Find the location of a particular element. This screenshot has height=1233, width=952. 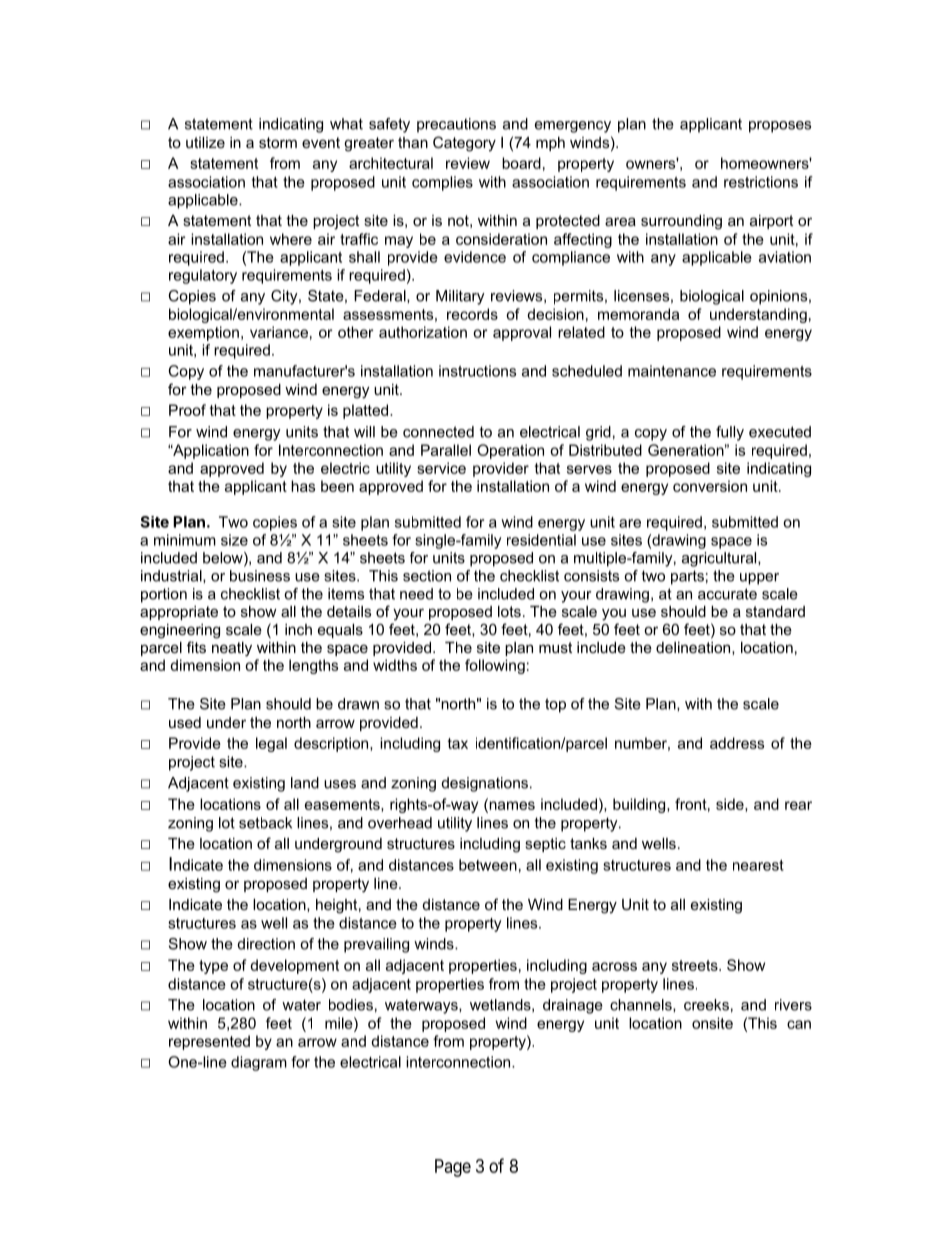

setback is located at coordinates (265, 823).
